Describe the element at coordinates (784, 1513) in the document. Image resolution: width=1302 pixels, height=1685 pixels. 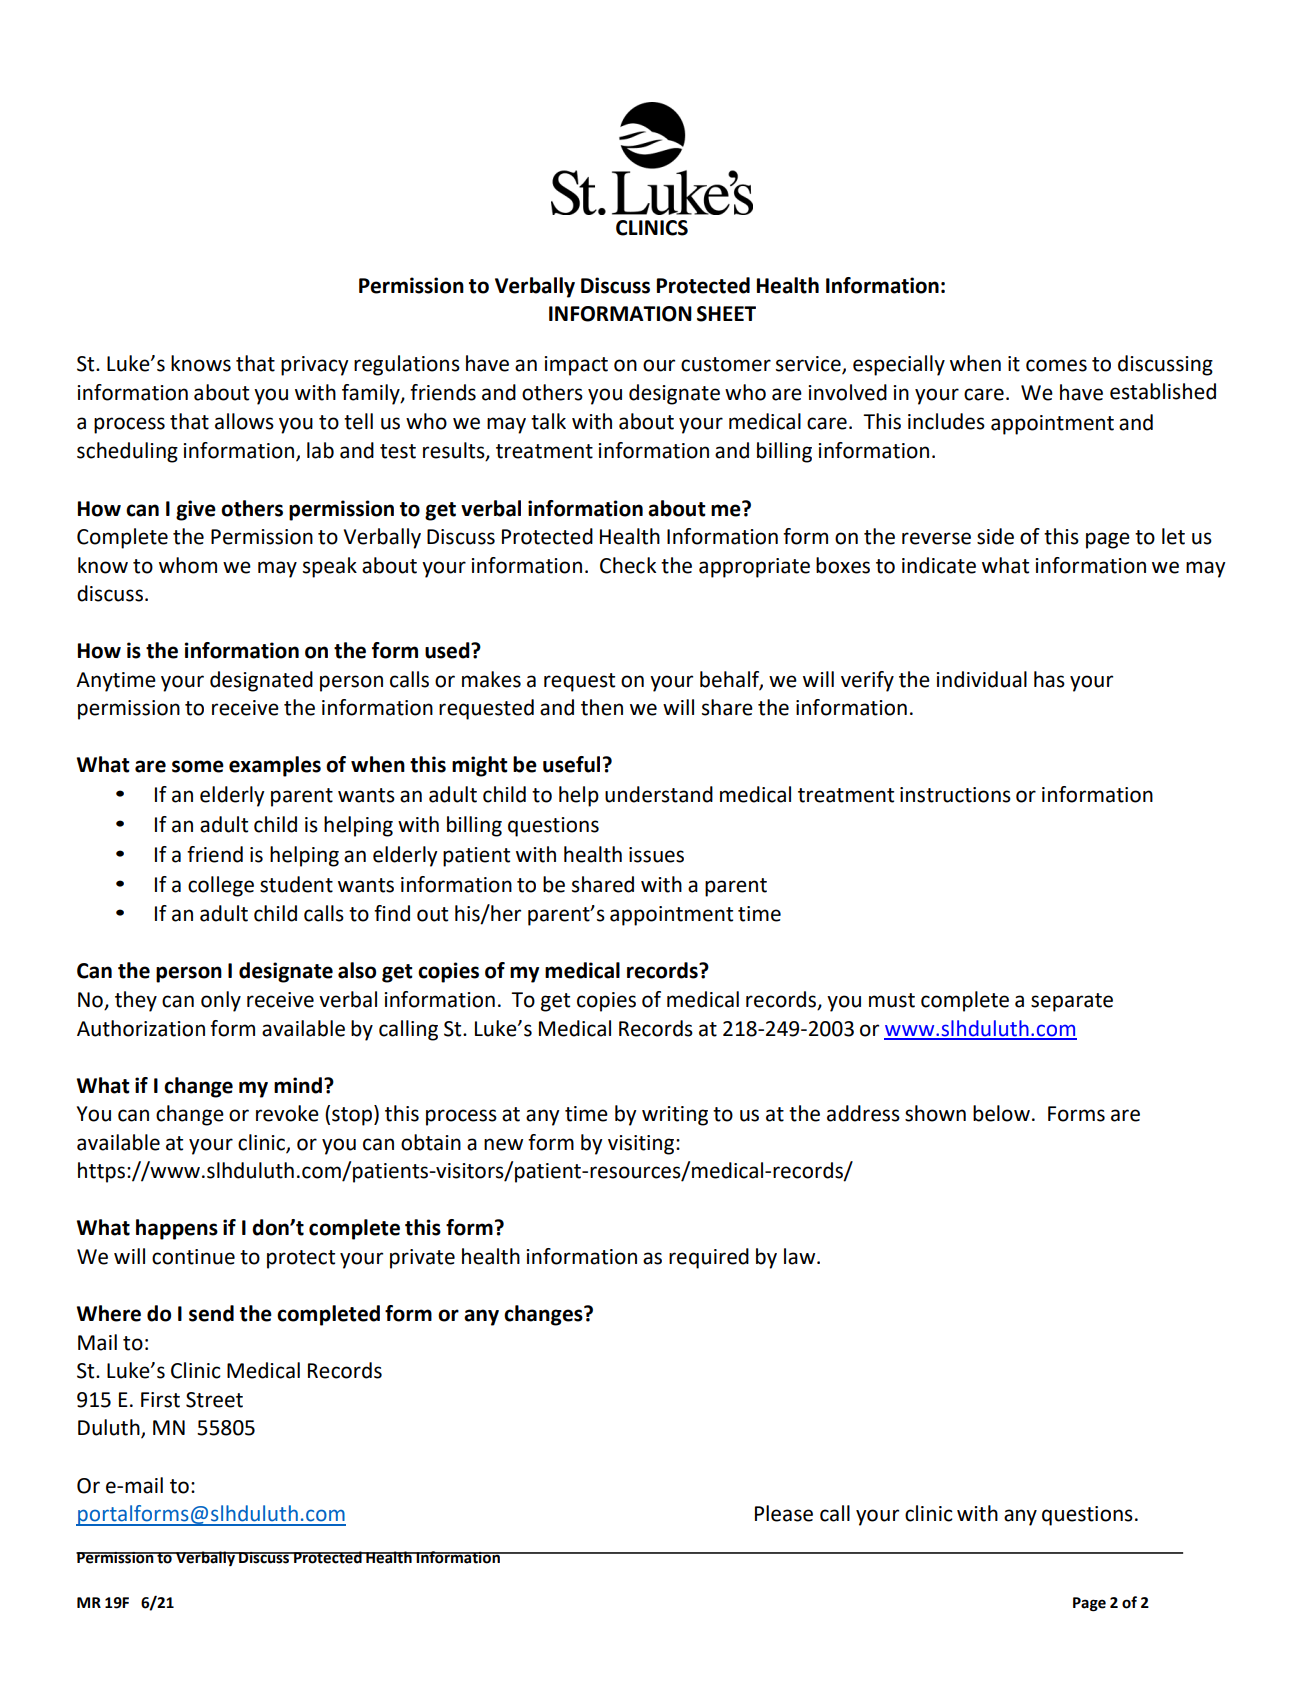
I see `Please` at that location.
